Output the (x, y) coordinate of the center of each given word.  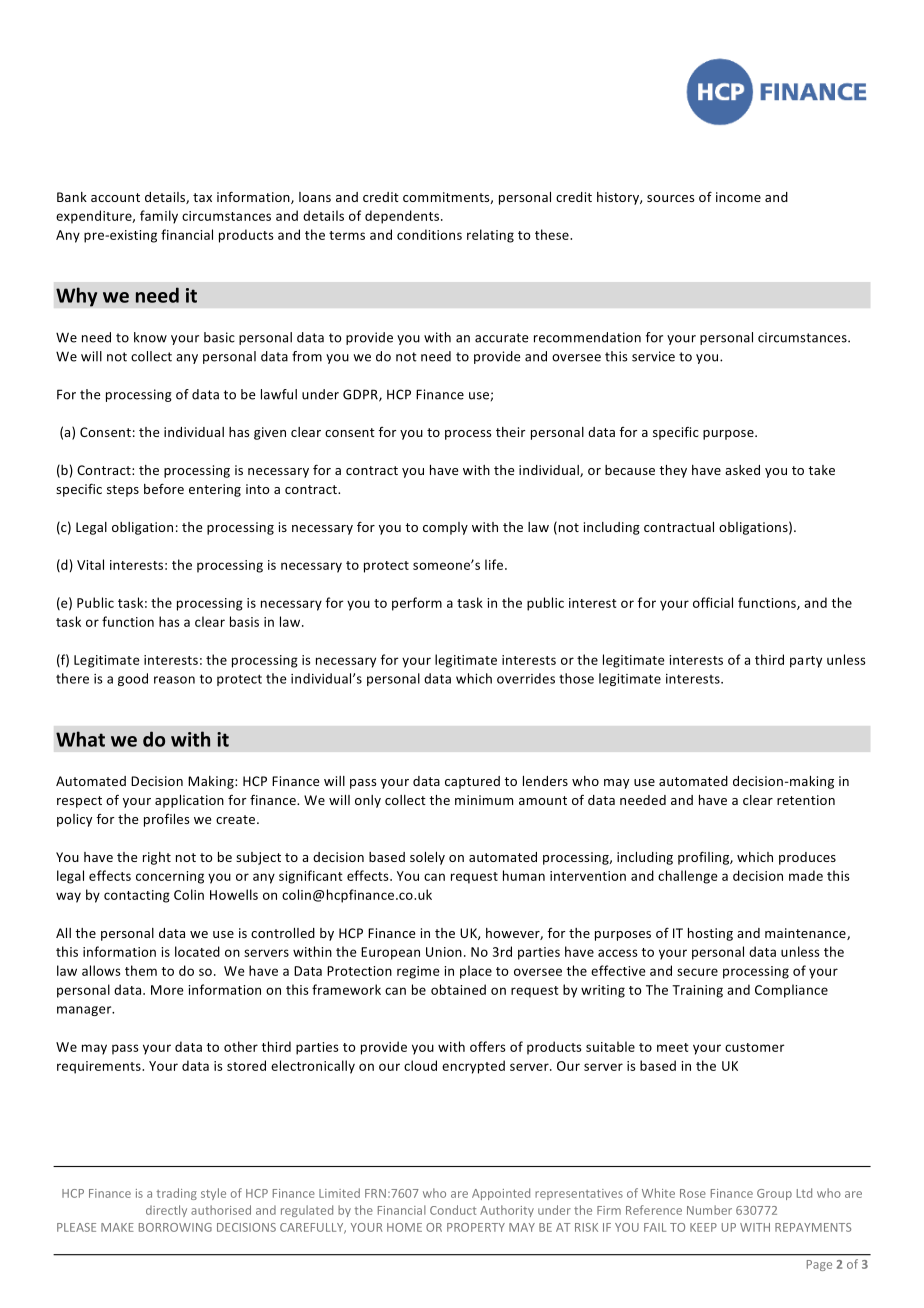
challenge (688, 877)
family (159, 217)
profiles (166, 820)
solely (427, 858)
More (167, 990)
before (164, 488)
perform (417, 604)
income (738, 197)
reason (174, 680)
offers (488, 1046)
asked (742, 470)
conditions (429, 234)
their (510, 432)
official (713, 602)
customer (755, 1047)
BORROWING (175, 1227)
